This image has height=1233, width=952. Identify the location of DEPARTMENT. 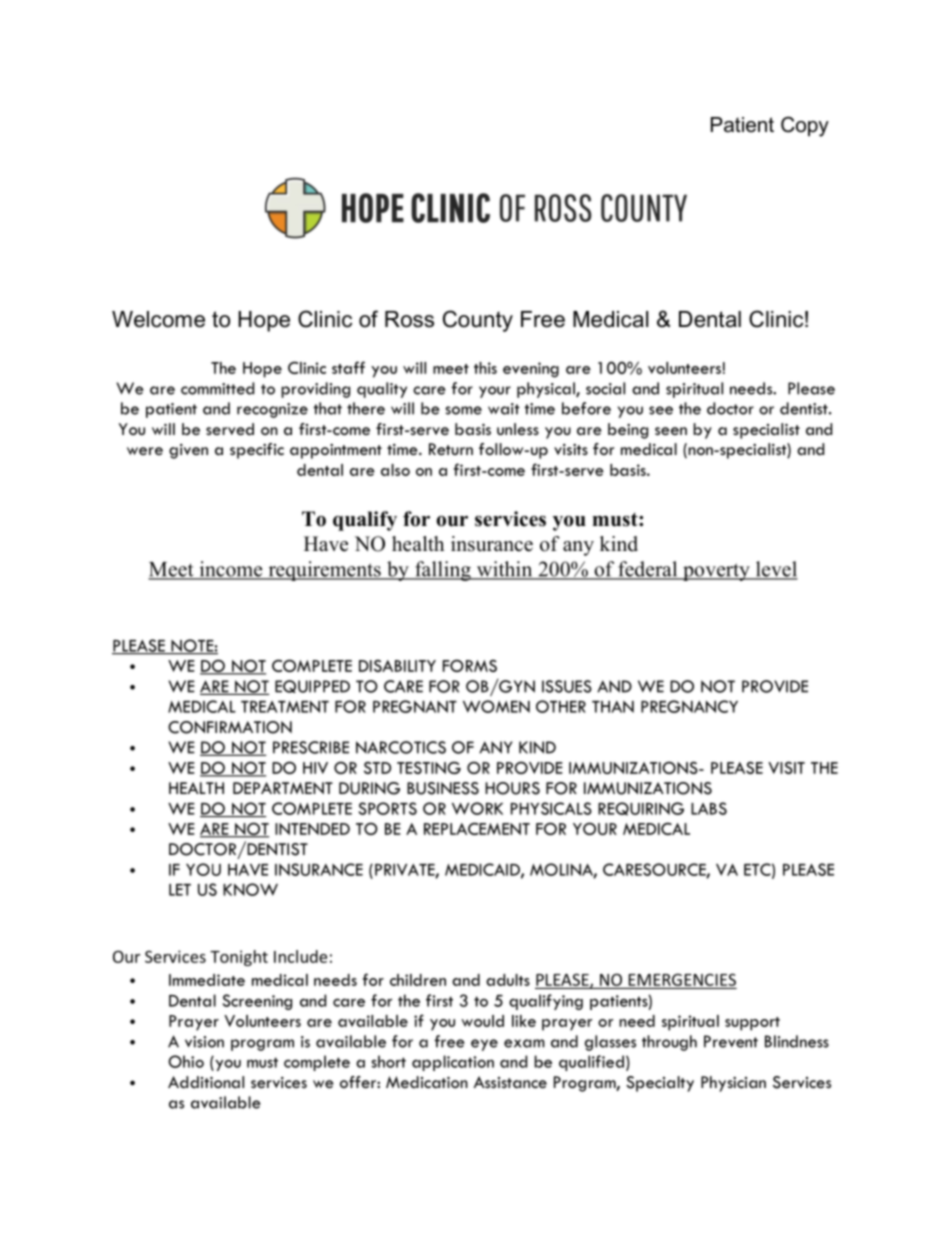
(283, 788).
